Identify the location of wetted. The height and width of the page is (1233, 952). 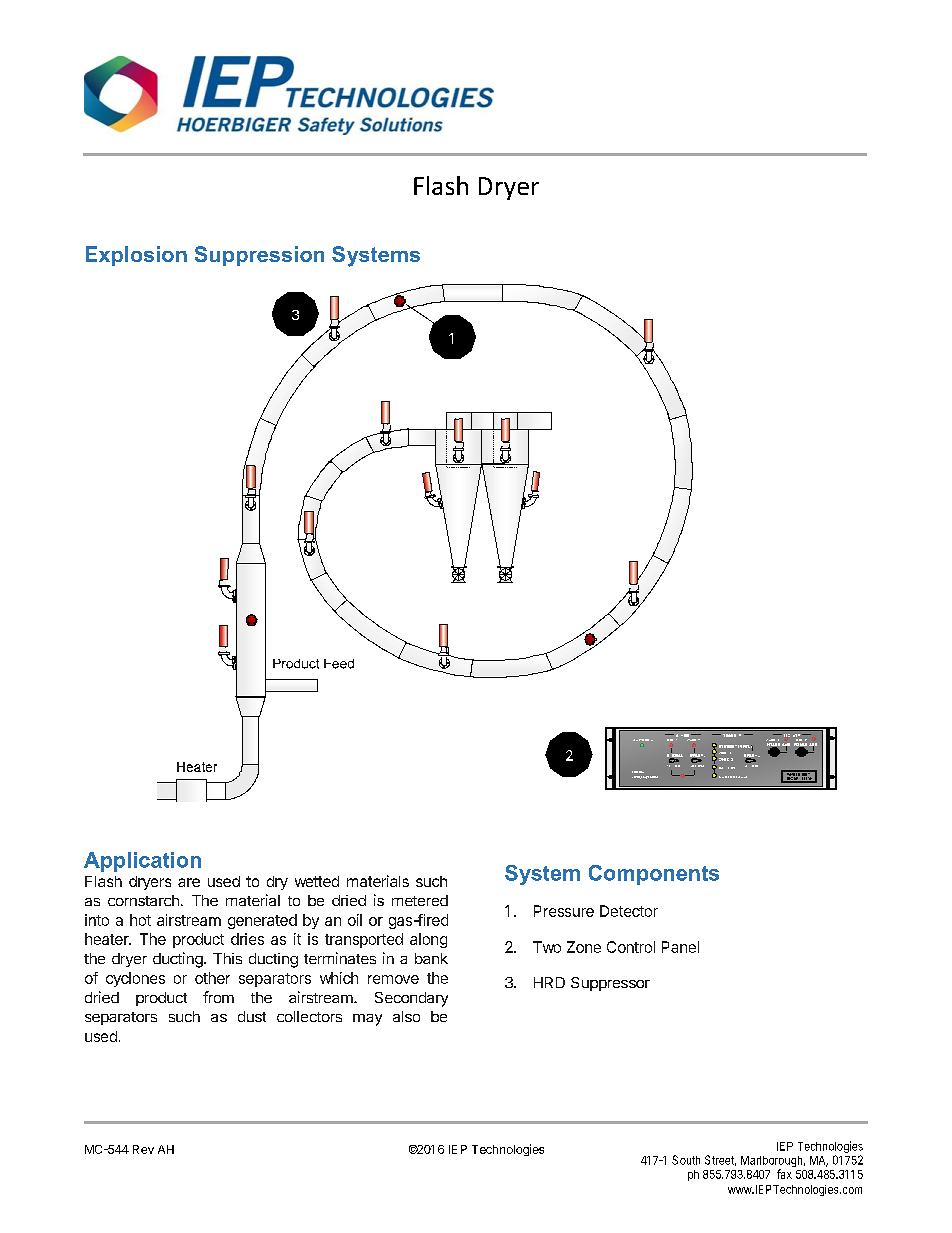
(317, 881).
